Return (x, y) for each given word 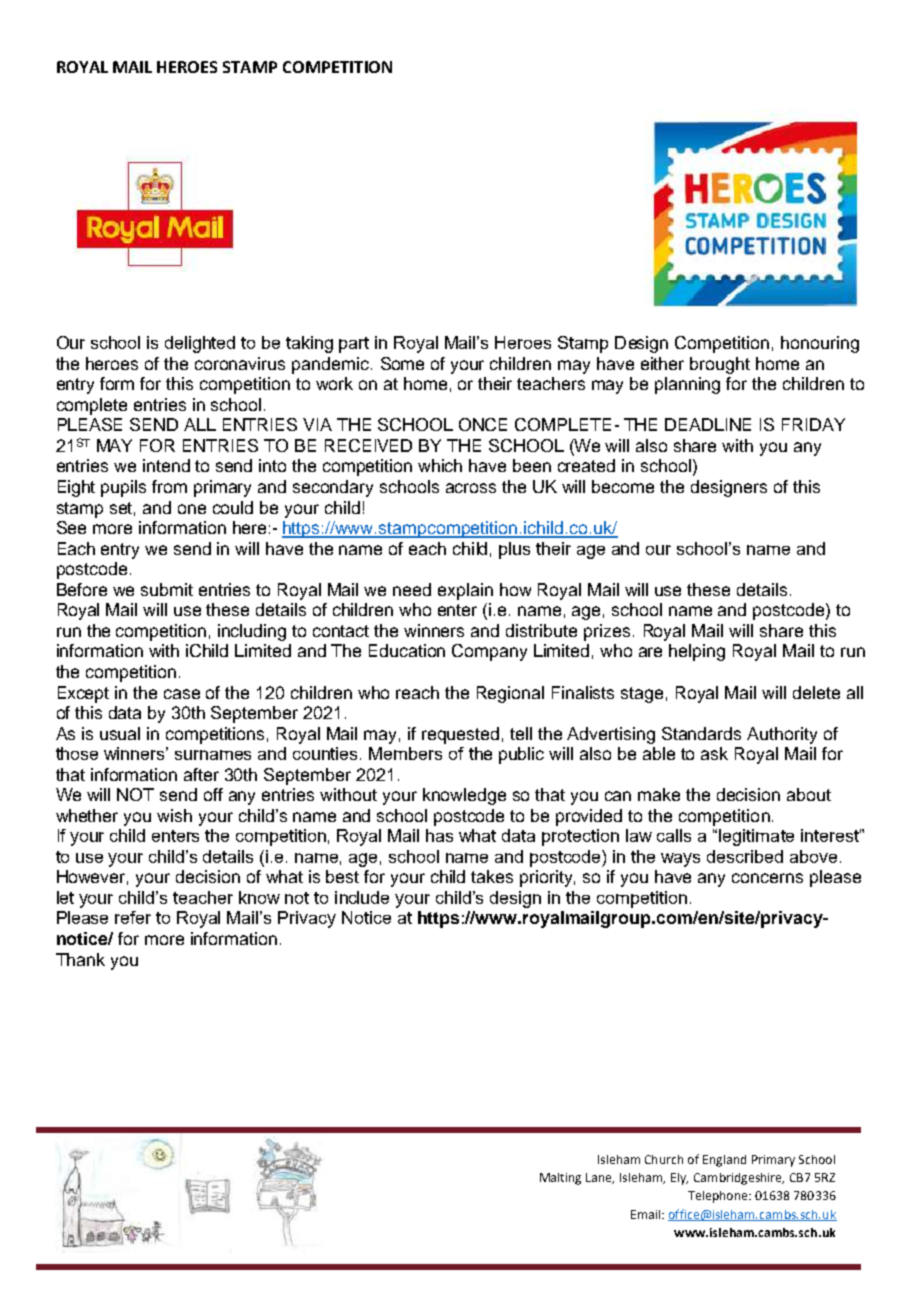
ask (714, 753)
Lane (600, 1178)
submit (167, 589)
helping (697, 652)
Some (402, 363)
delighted (200, 344)
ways (680, 860)
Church (664, 1159)
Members (405, 753)
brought (720, 365)
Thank (80, 959)
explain (465, 591)
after (201, 774)
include (362, 897)
